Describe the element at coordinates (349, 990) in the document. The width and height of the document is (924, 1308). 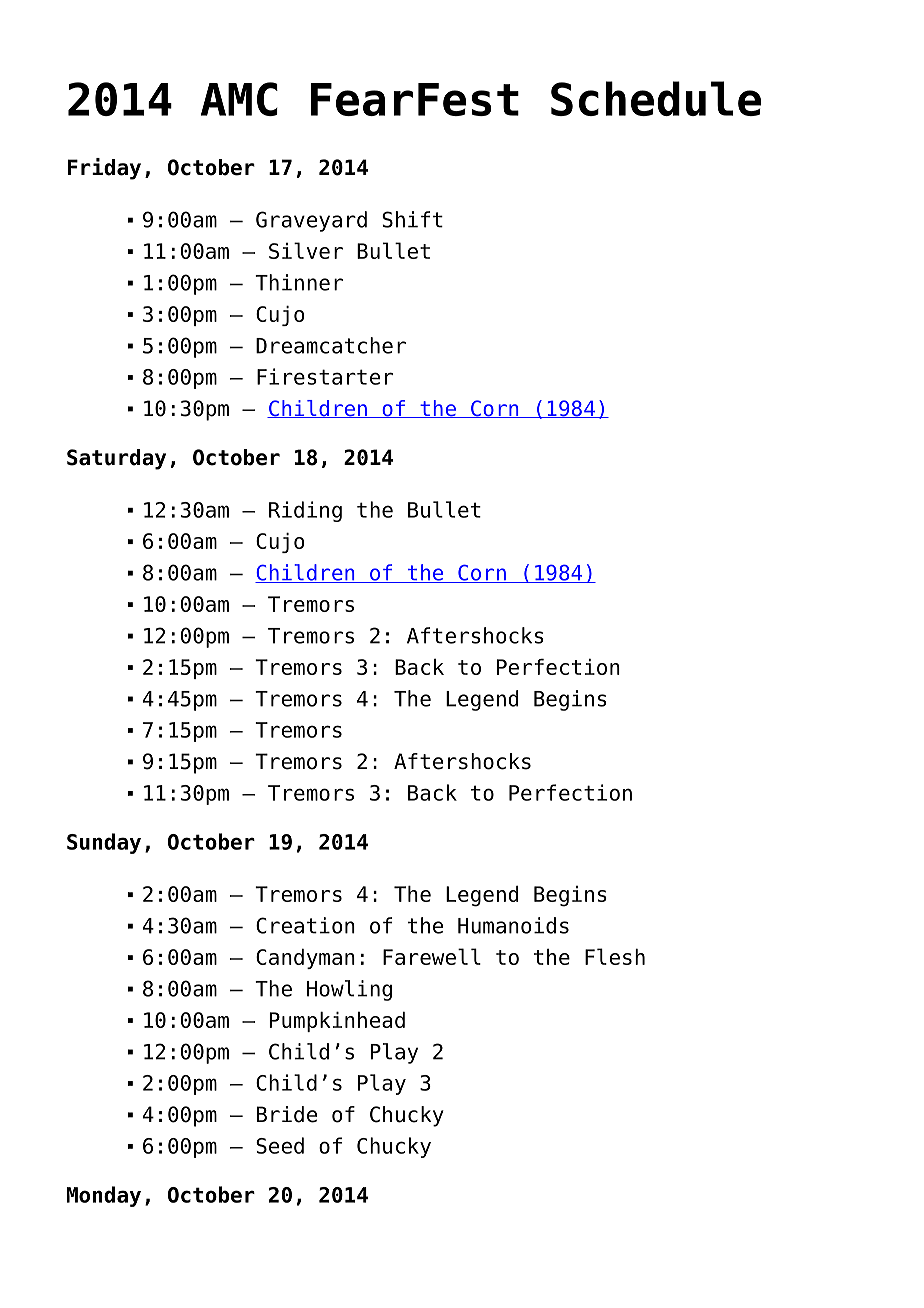
I see `Howling` at that location.
